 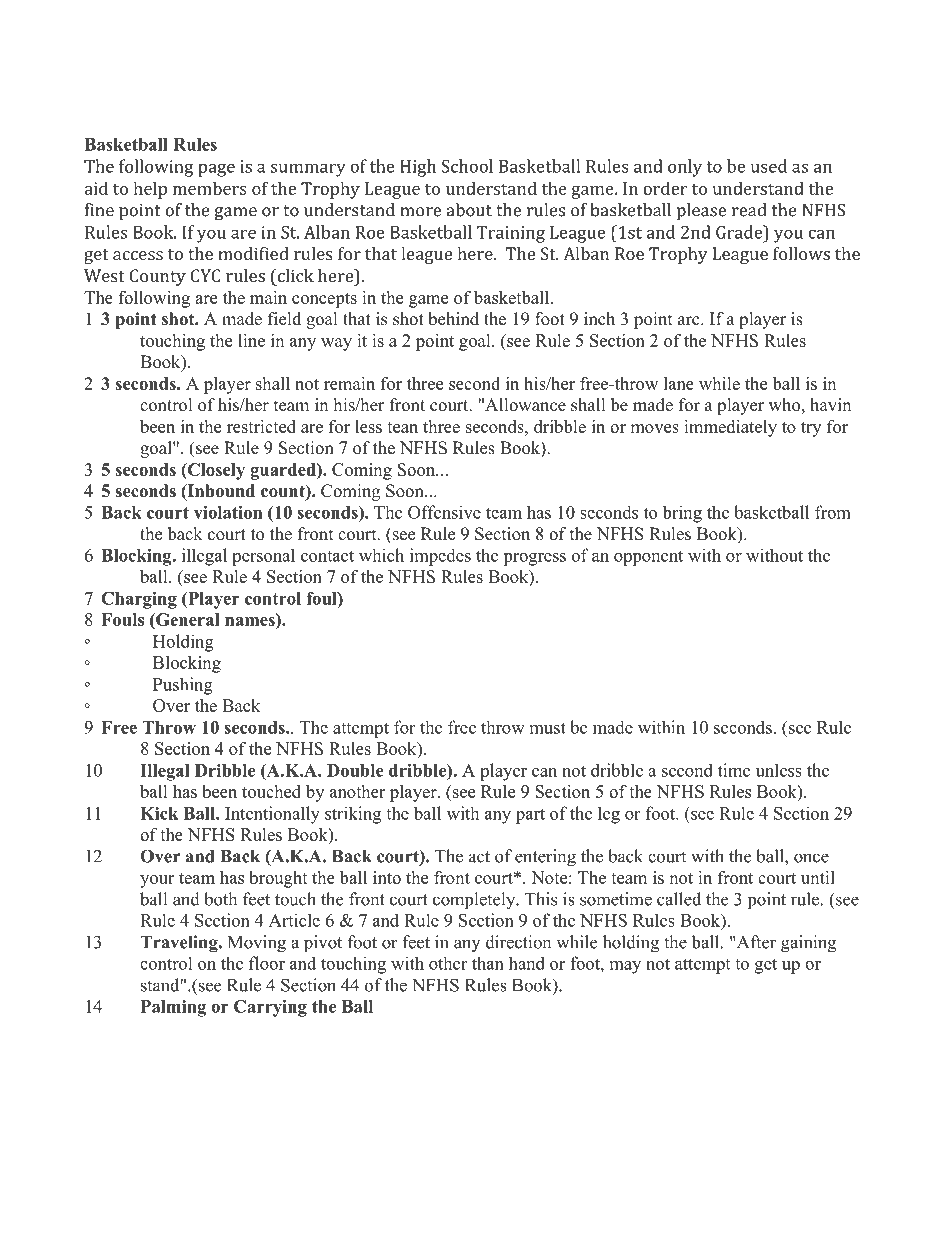 I want to click on bring, so click(x=682, y=514).
